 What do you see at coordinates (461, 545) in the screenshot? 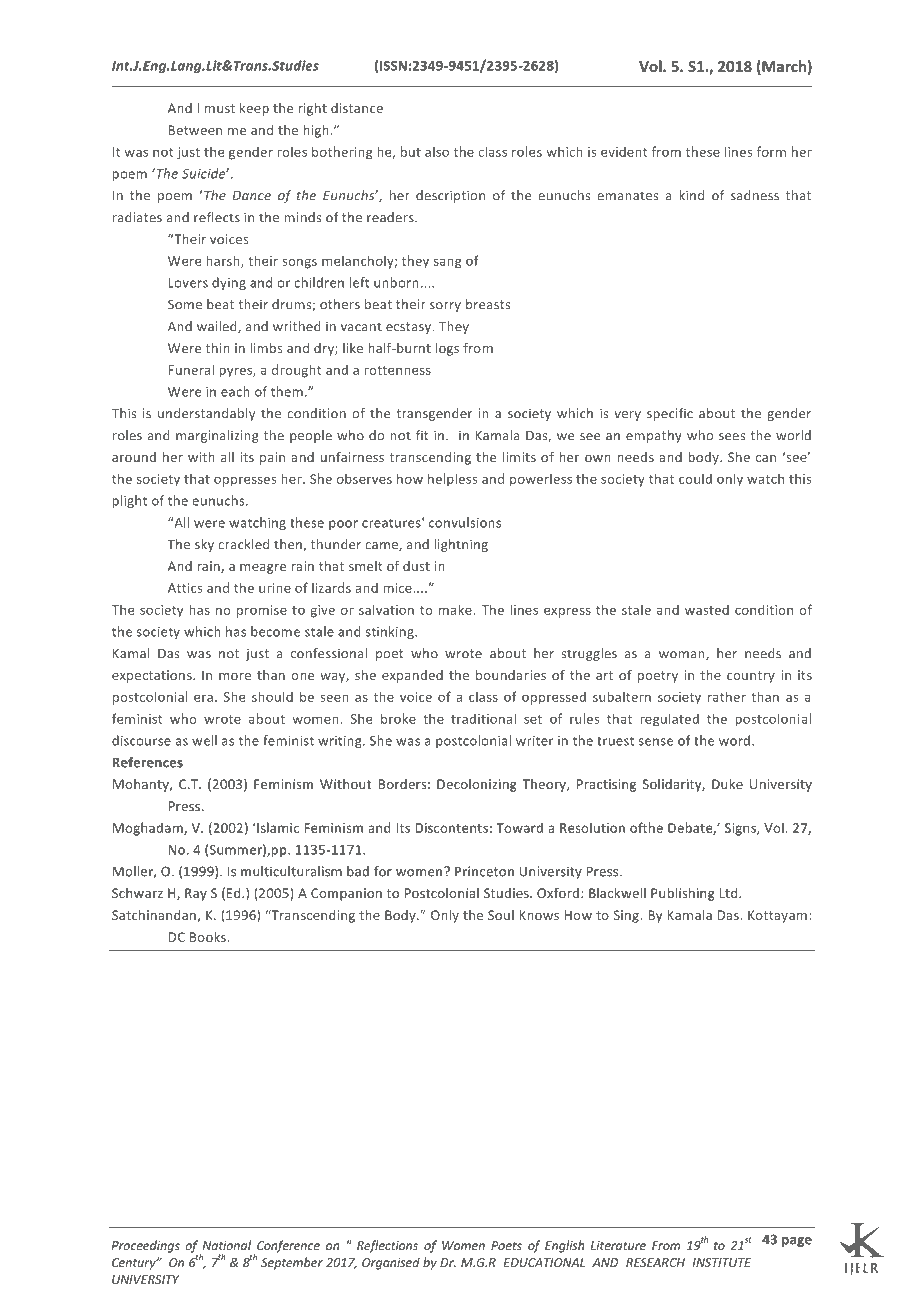
I see `lightning` at bounding box center [461, 545].
